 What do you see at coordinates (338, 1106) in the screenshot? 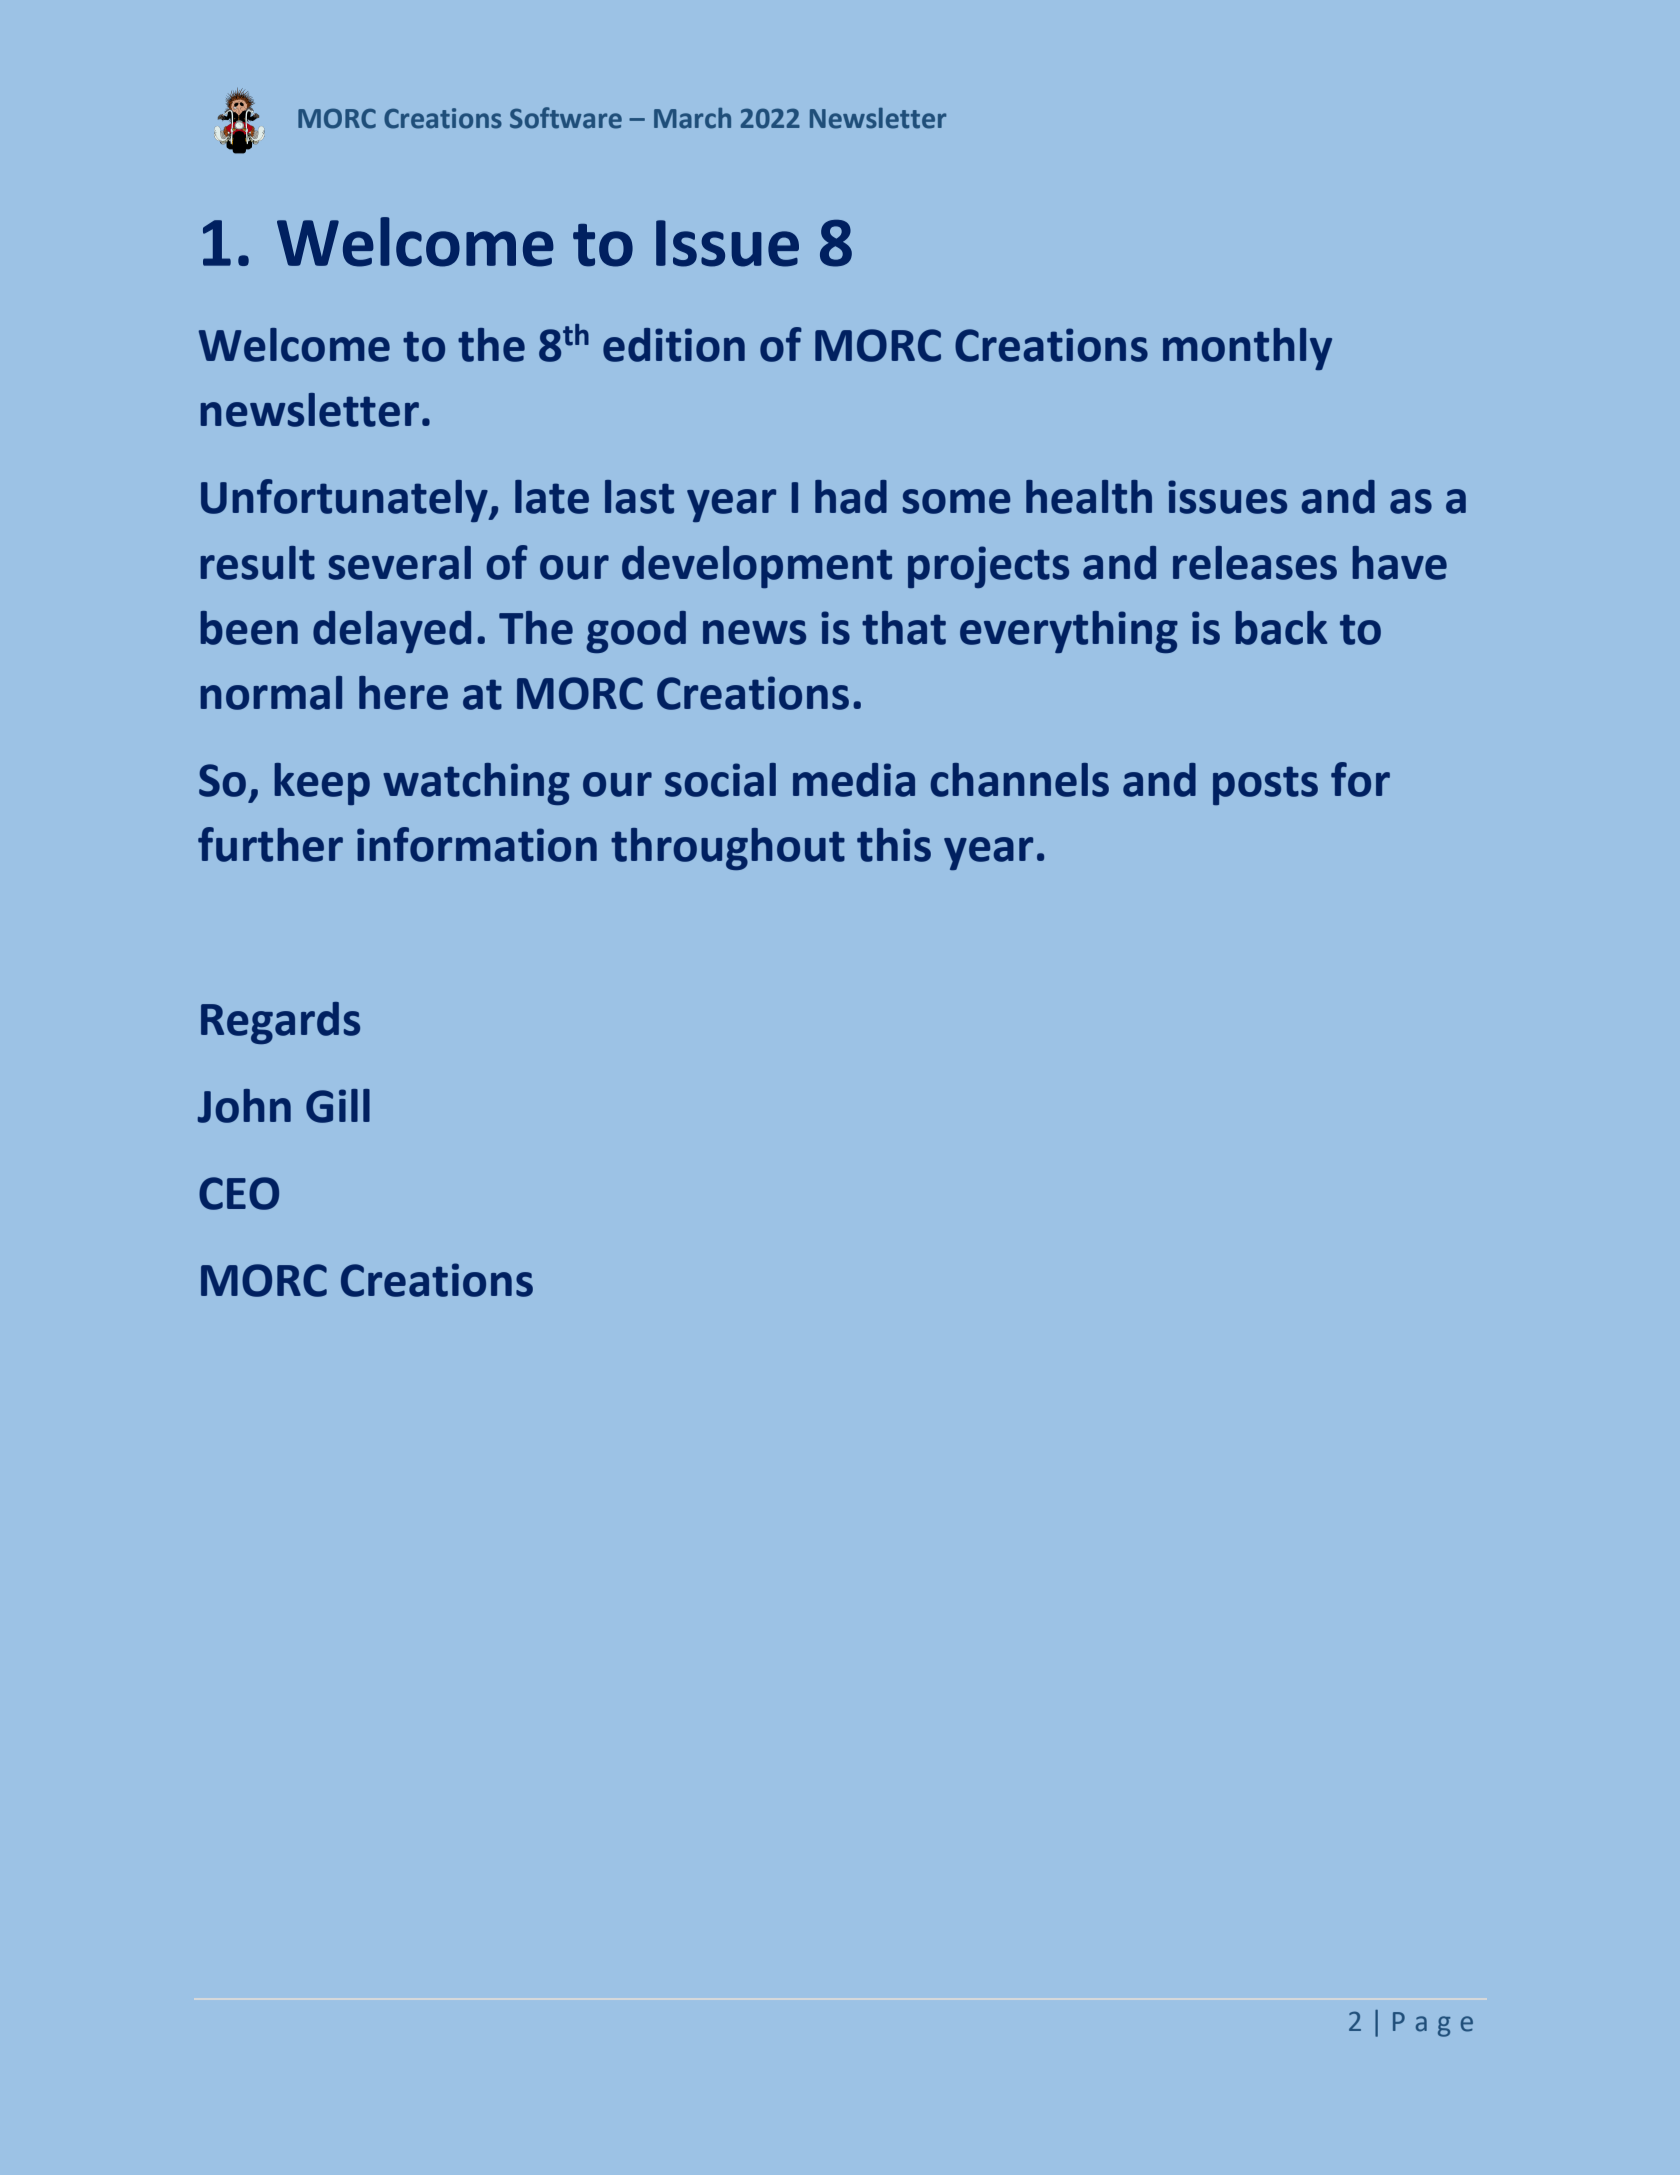
I see `Gill` at bounding box center [338, 1106].
